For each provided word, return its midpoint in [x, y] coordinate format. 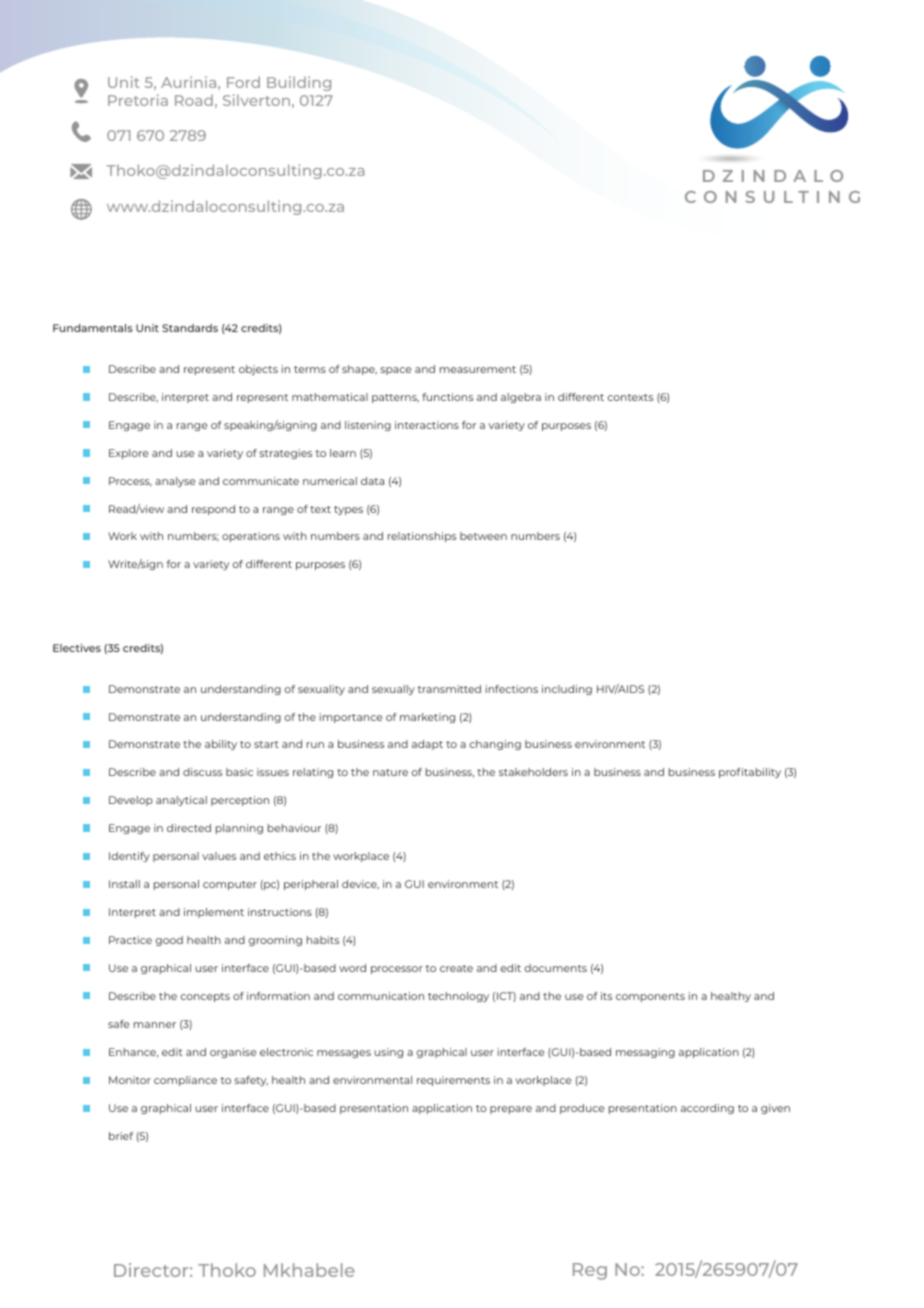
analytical [181, 801]
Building [299, 83]
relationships [422, 537]
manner [155, 1025]
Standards [190, 328]
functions [447, 397]
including [567, 690]
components [650, 997]
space [396, 371]
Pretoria [138, 100]
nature [390, 772]
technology [458, 997]
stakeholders [533, 772]
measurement [478, 369]
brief [121, 1136]
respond [213, 510]
